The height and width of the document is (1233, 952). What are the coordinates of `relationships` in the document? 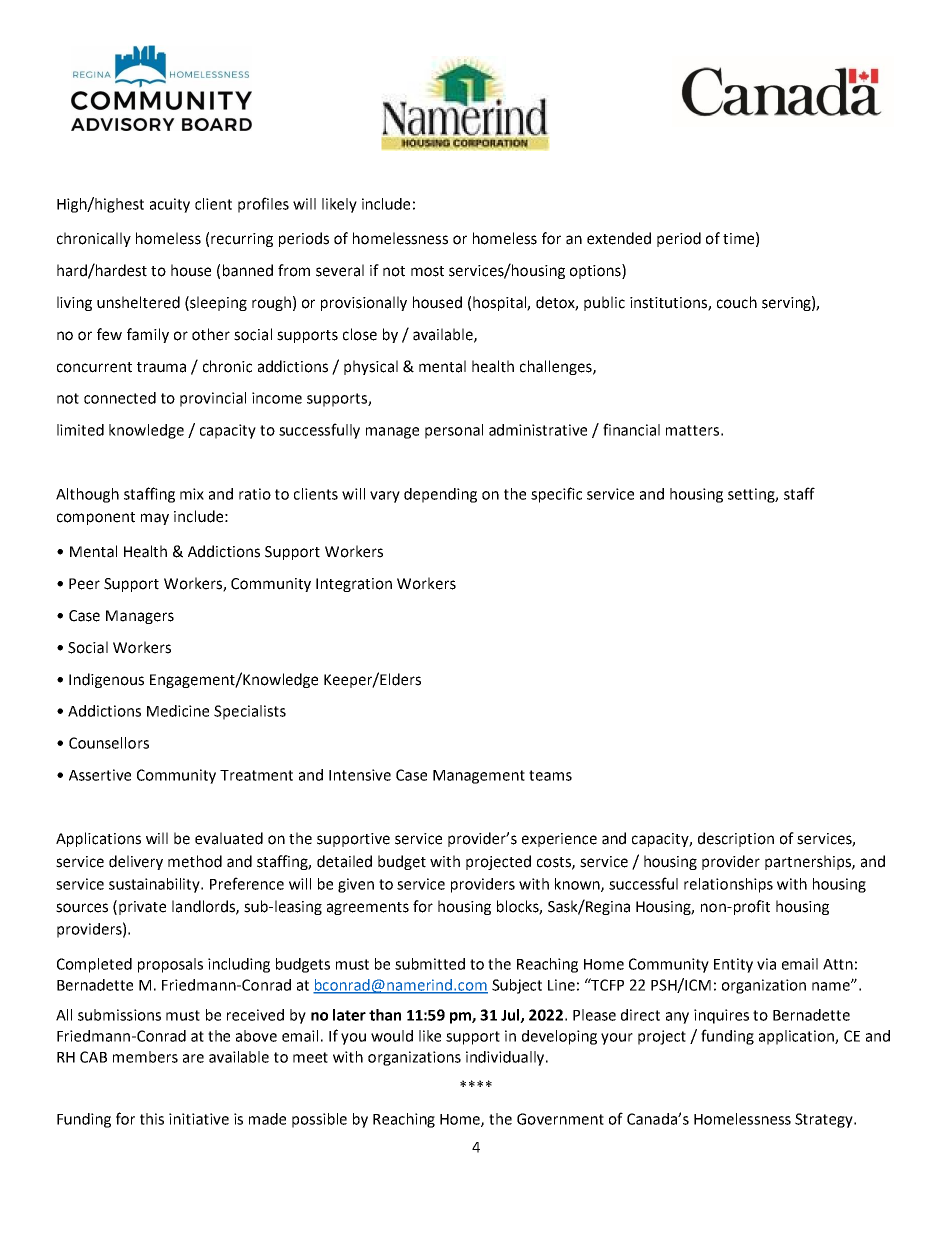 It's located at (728, 885).
